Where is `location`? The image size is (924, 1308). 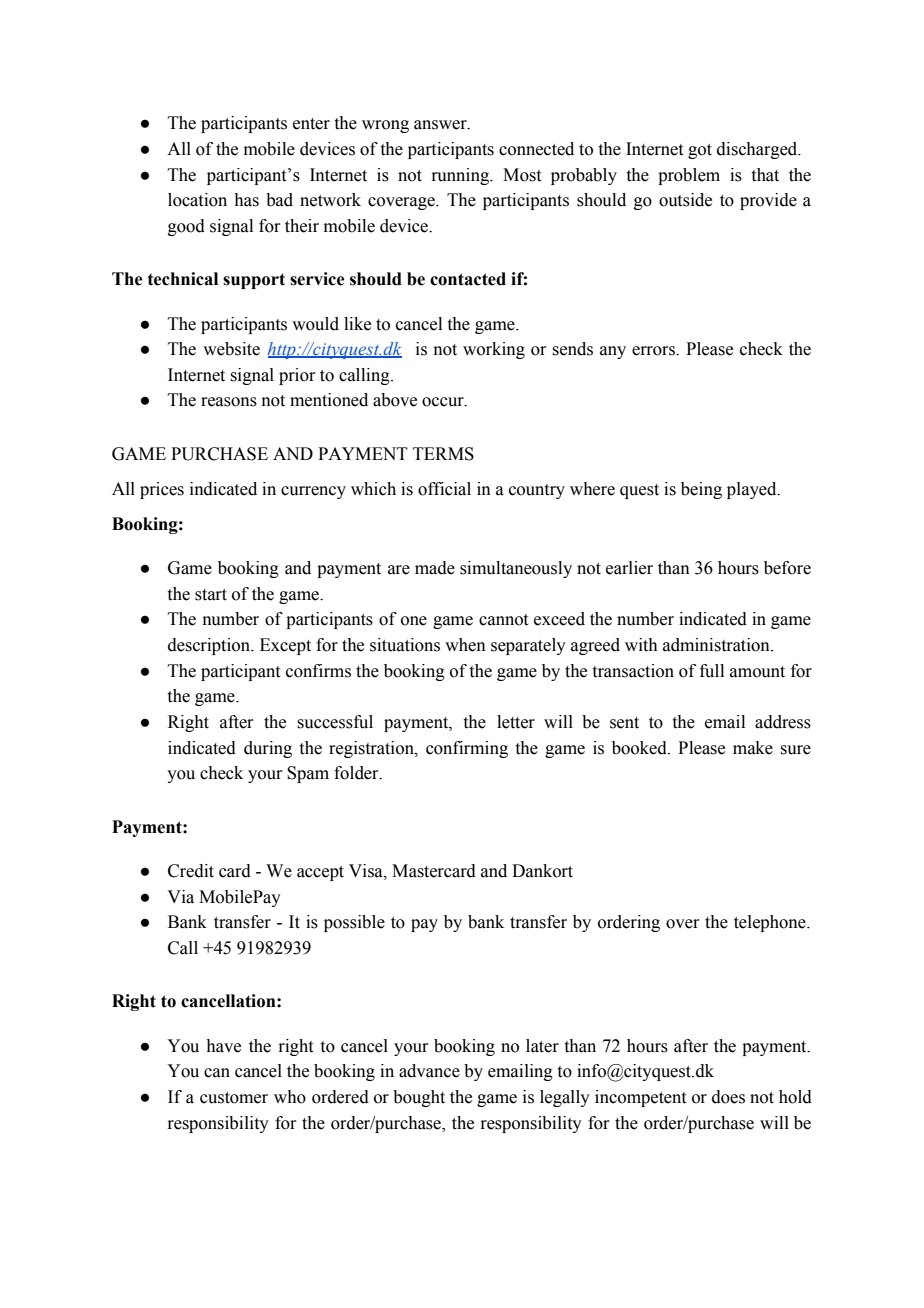
location is located at coordinates (197, 200).
